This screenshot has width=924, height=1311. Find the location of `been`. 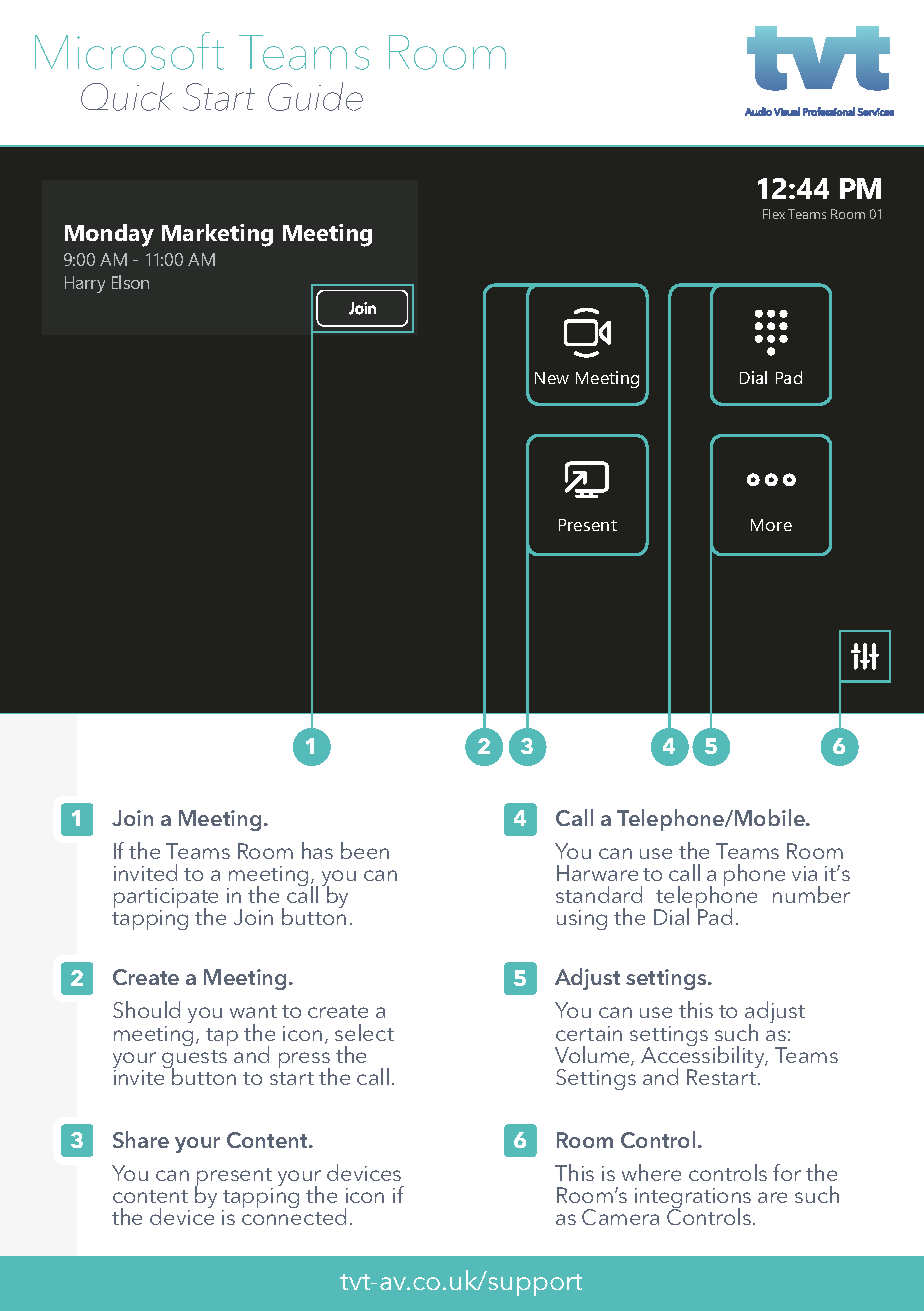

been is located at coordinates (365, 850).
